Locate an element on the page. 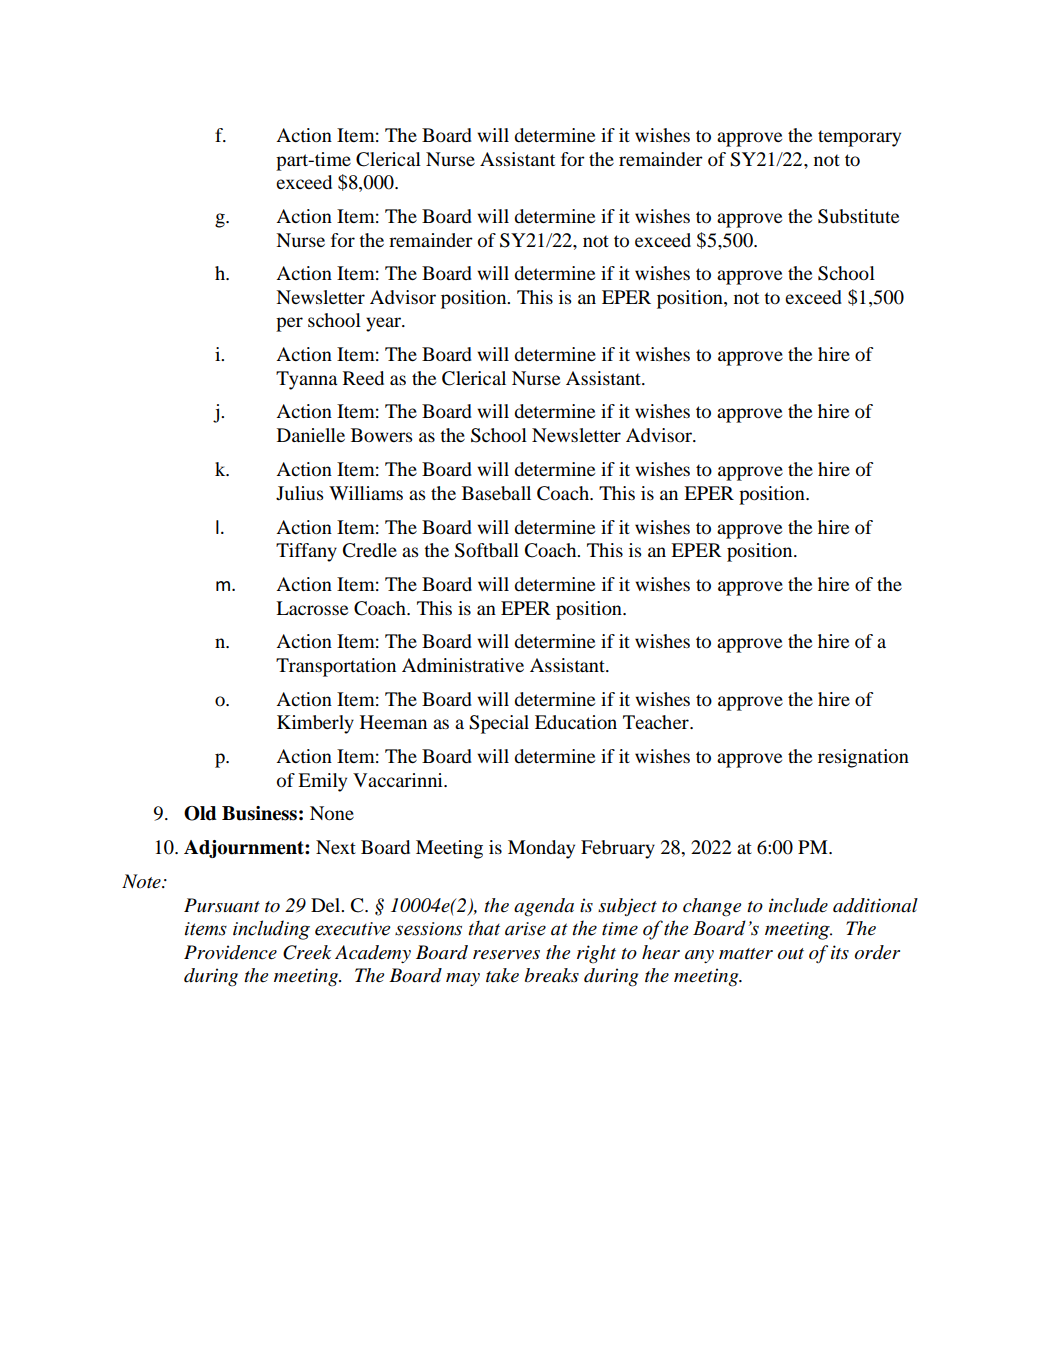 This page has width=1044, height=1351. Tiffany is located at coordinates (306, 552).
